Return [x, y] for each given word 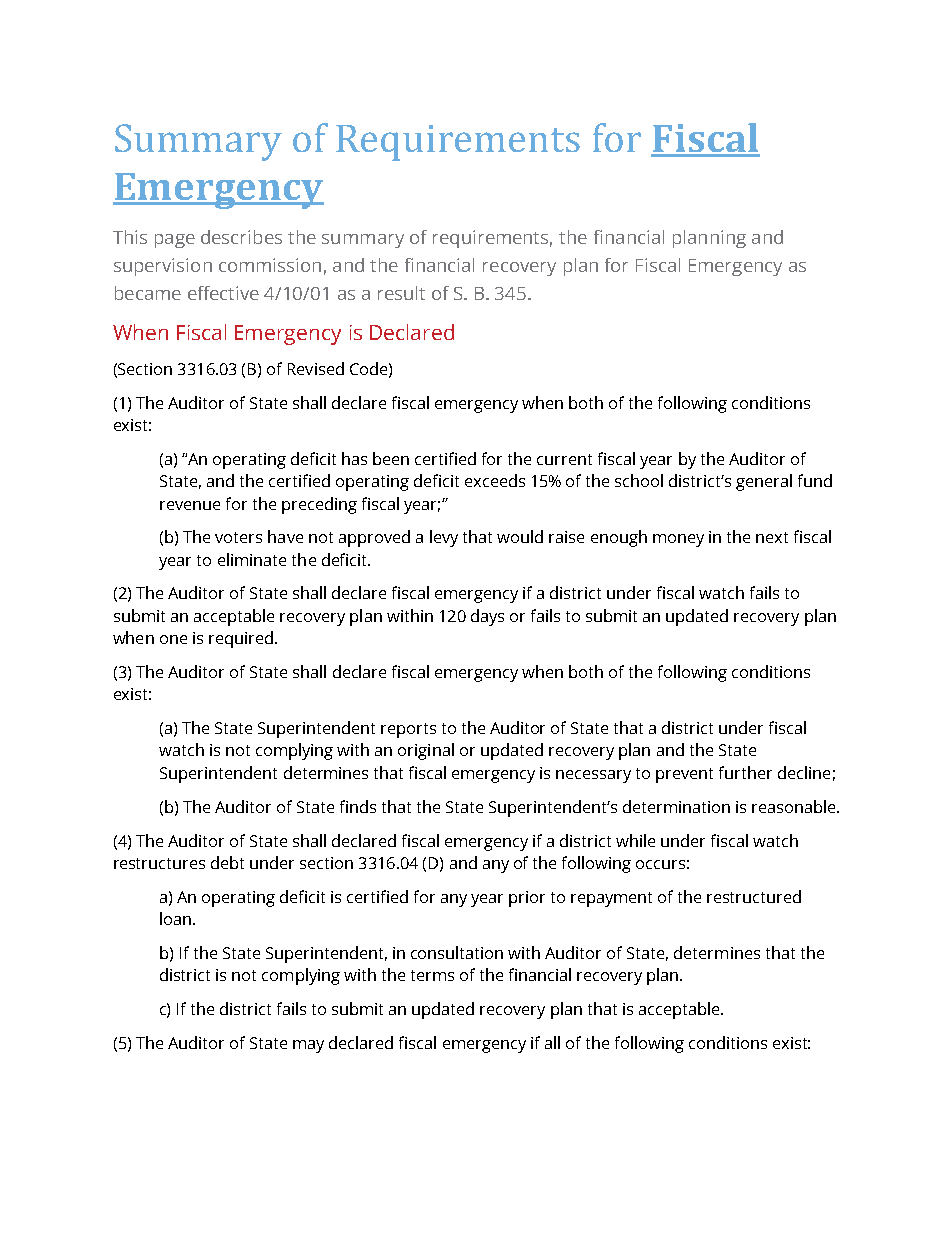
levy [444, 538]
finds [358, 806]
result [401, 293]
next [772, 537]
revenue [190, 505]
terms [432, 975]
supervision [163, 267]
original [426, 751]
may [308, 1046]
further [745, 772]
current [564, 459]
